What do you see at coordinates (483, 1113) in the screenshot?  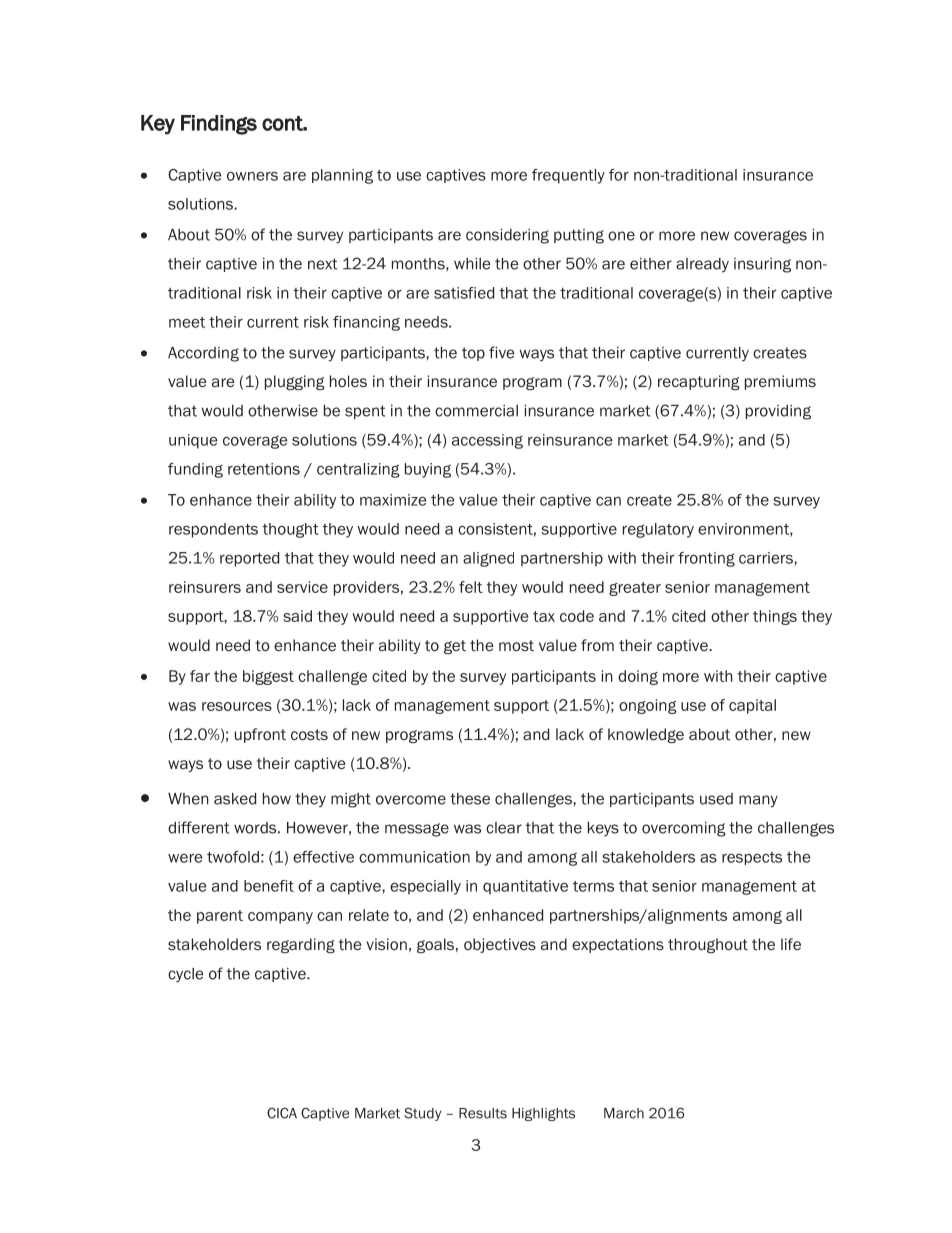 I see `Results` at bounding box center [483, 1113].
